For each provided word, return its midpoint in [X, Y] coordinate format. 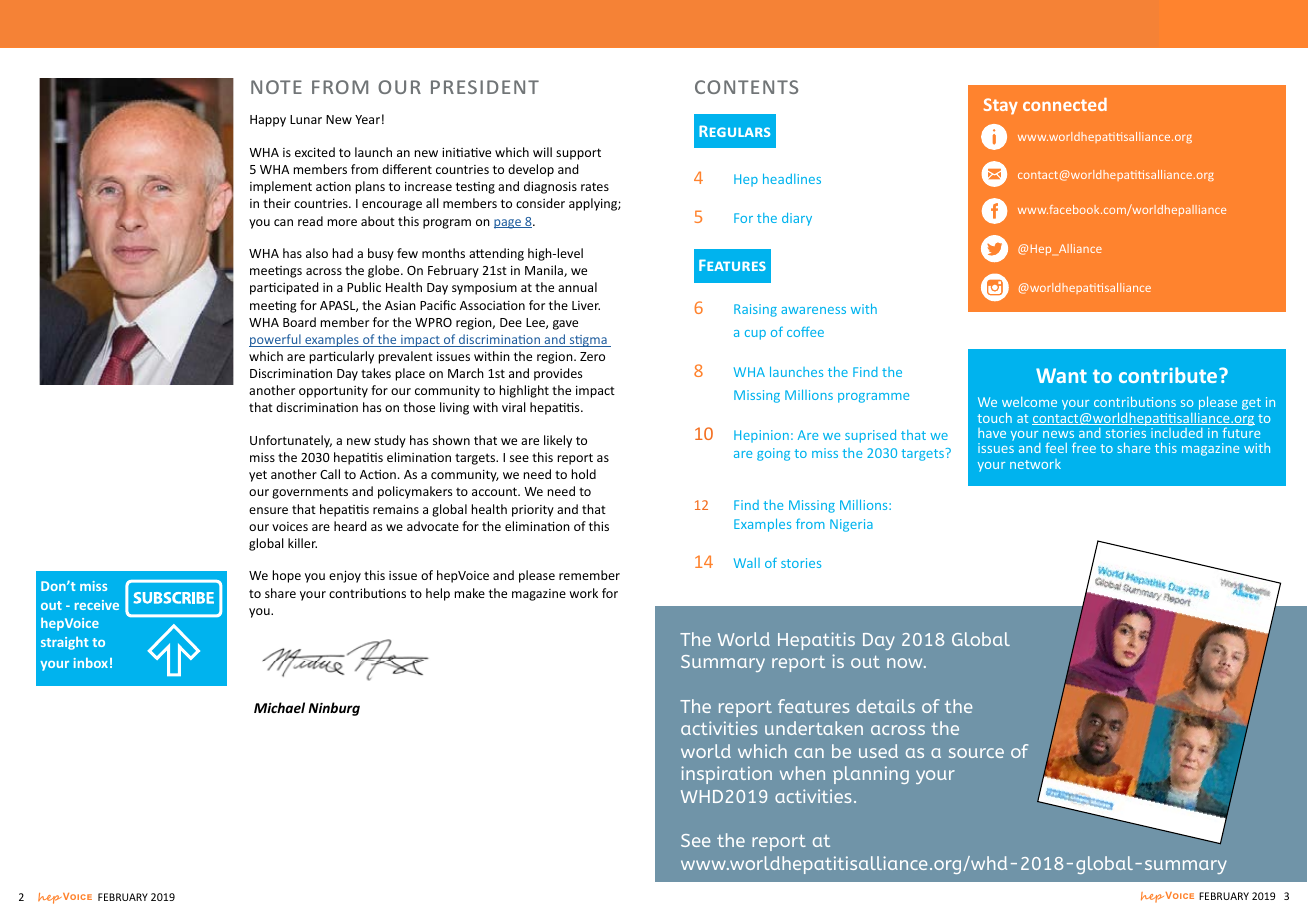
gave [565, 325]
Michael [279, 707]
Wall [747, 563]
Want [1061, 375]
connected [1065, 104]
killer [302, 543]
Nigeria [851, 525]
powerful [276, 340]
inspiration [726, 775]
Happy [268, 121]
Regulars [734, 131]
